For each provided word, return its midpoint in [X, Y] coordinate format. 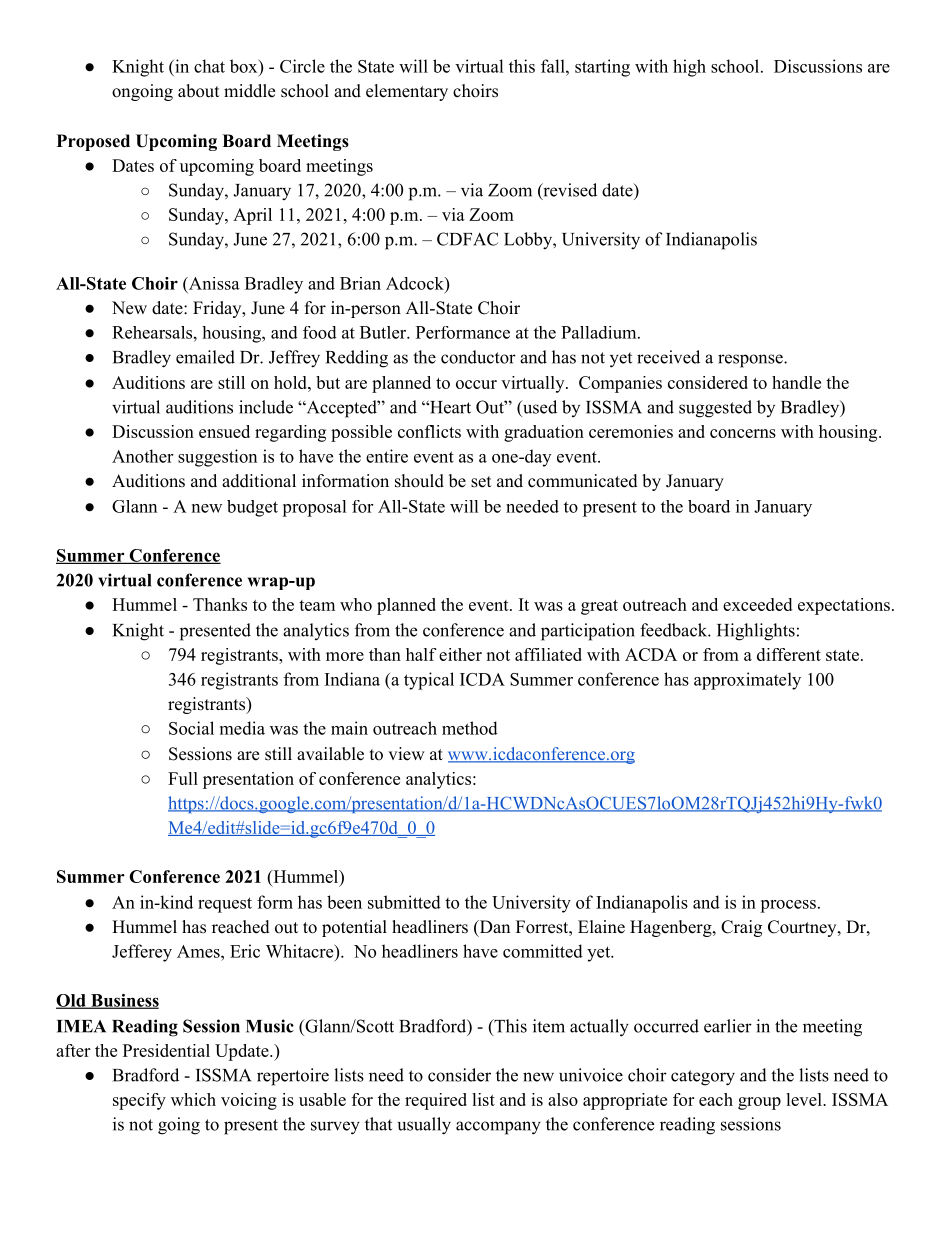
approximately [747, 681]
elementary [407, 92]
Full [183, 778]
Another [142, 456]
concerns [743, 433]
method [470, 728]
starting [602, 68]
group [759, 1103]
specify [139, 1101]
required [436, 1101]
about [198, 91]
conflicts [429, 431]
